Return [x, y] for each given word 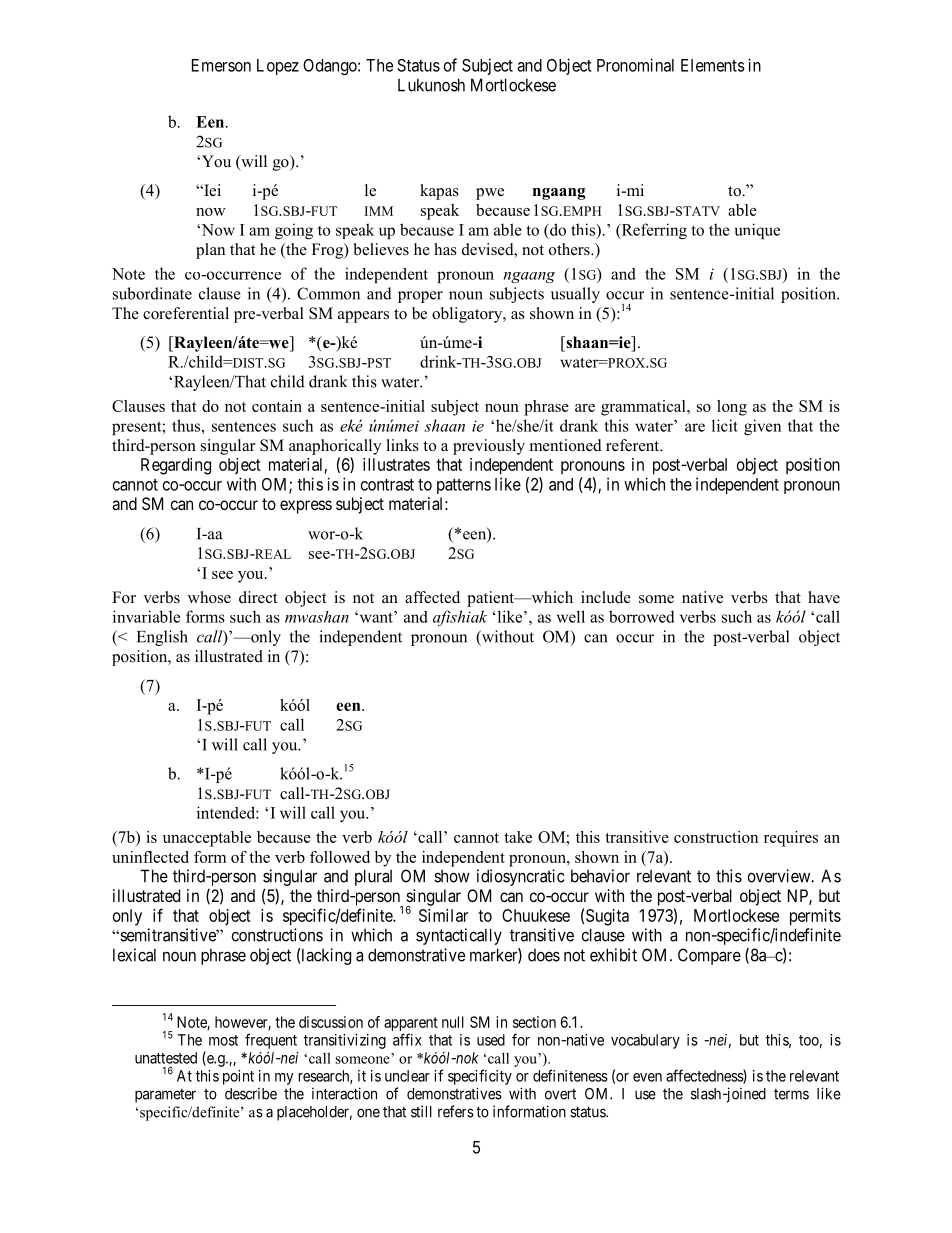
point [238, 1077]
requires [791, 839]
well [571, 616]
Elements [713, 65]
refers [456, 1111]
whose [209, 597]
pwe [490, 194]
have [824, 597]
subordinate [152, 293]
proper [420, 297]
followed [340, 857]
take [518, 837]
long [732, 408]
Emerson [221, 65]
